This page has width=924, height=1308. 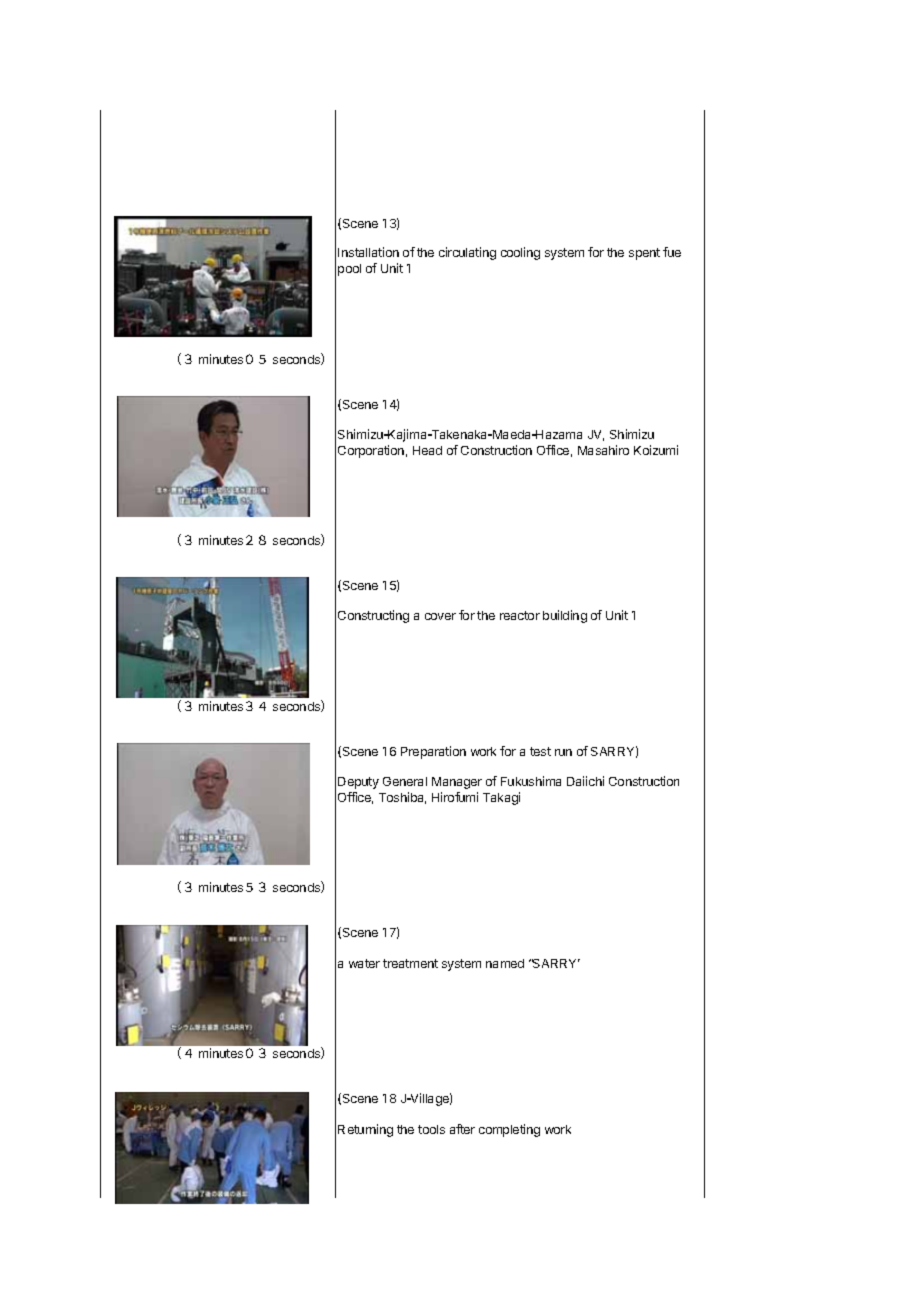 I want to click on reactor, so click(x=520, y=615).
